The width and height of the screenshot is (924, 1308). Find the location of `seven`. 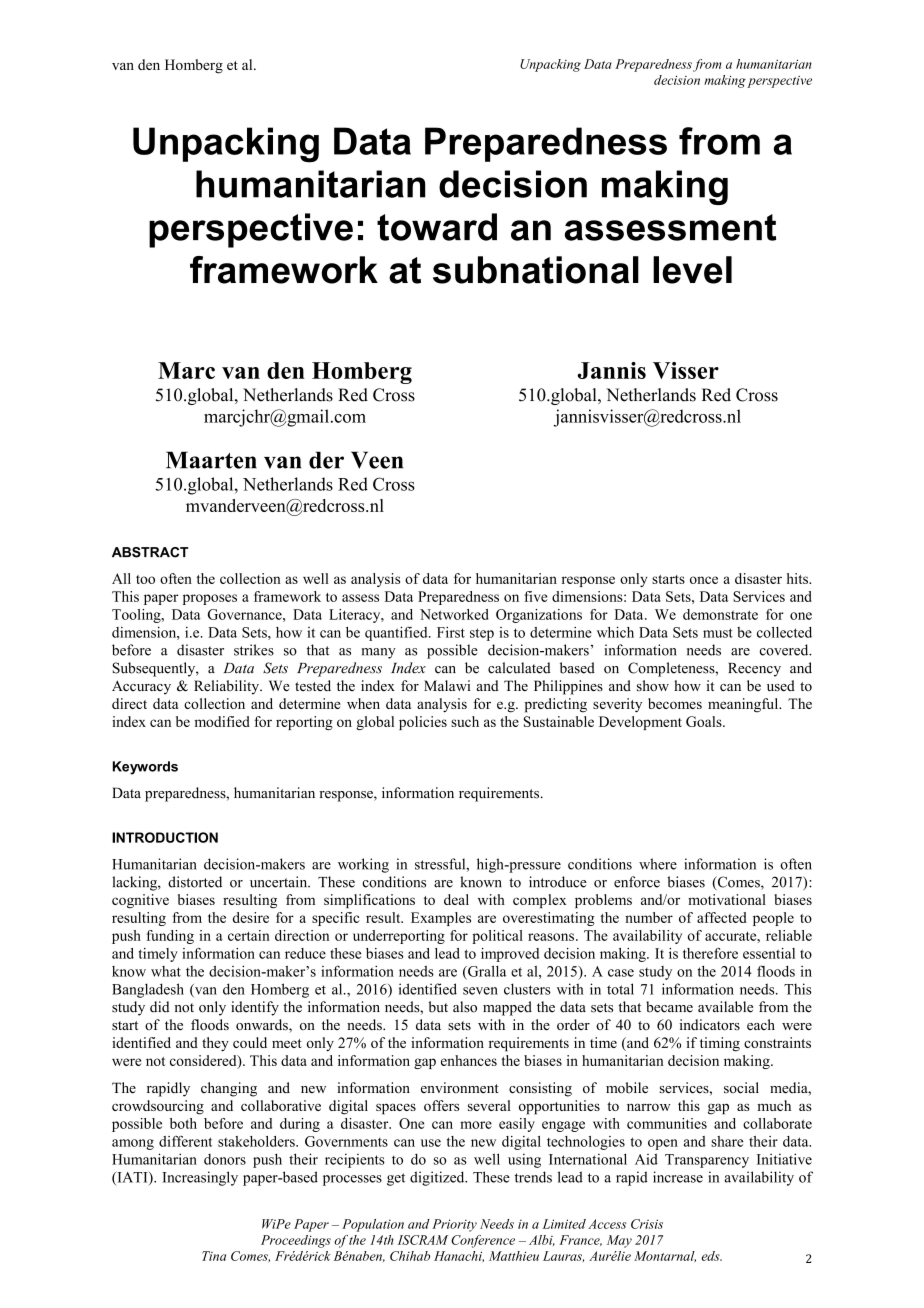

seven is located at coordinates (480, 991).
